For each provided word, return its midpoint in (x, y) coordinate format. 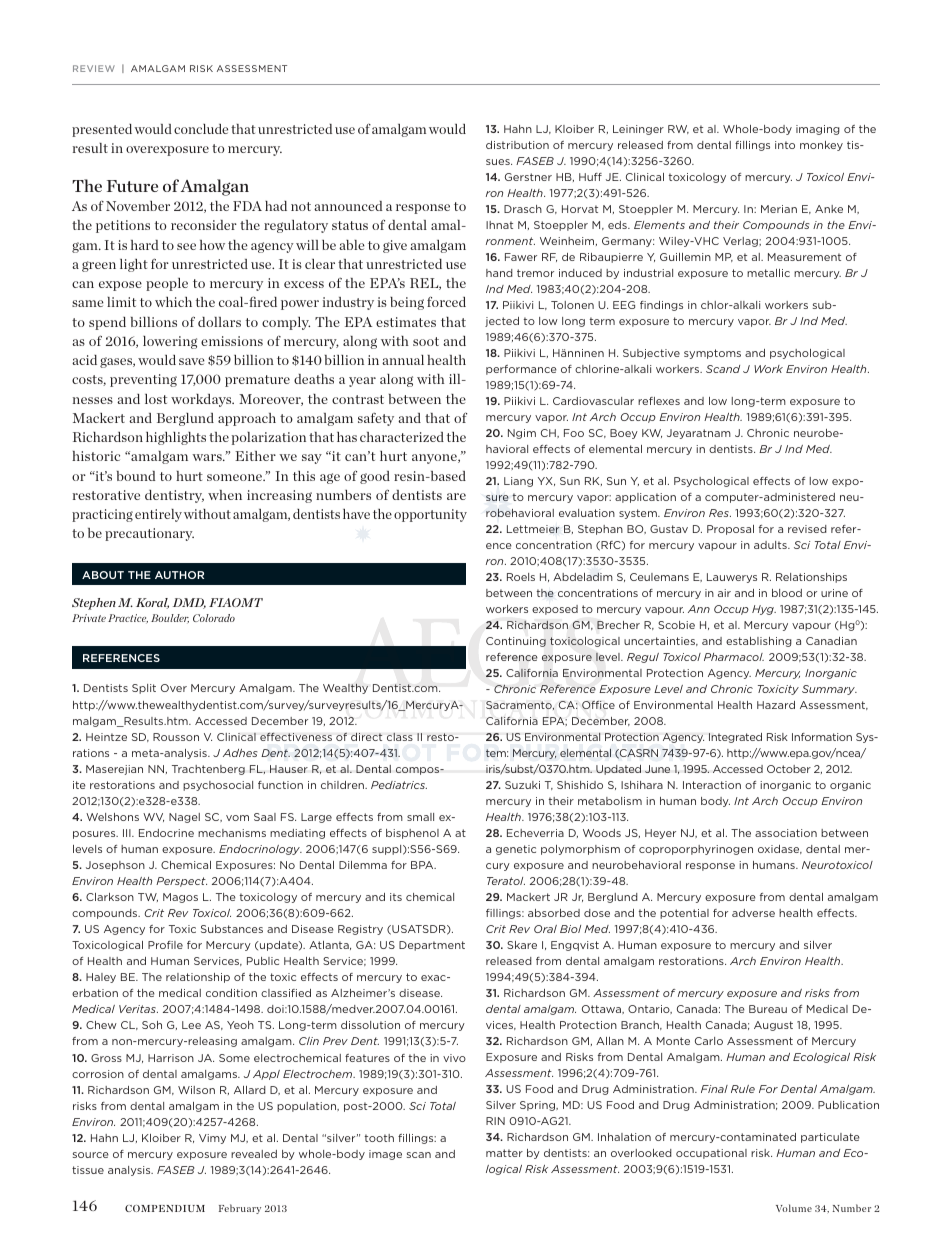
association (786, 833)
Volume (794, 1208)
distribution (517, 145)
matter (504, 1153)
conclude (201, 129)
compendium (165, 1208)
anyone (435, 459)
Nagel (184, 818)
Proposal (730, 530)
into (785, 145)
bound (136, 476)
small (420, 817)
